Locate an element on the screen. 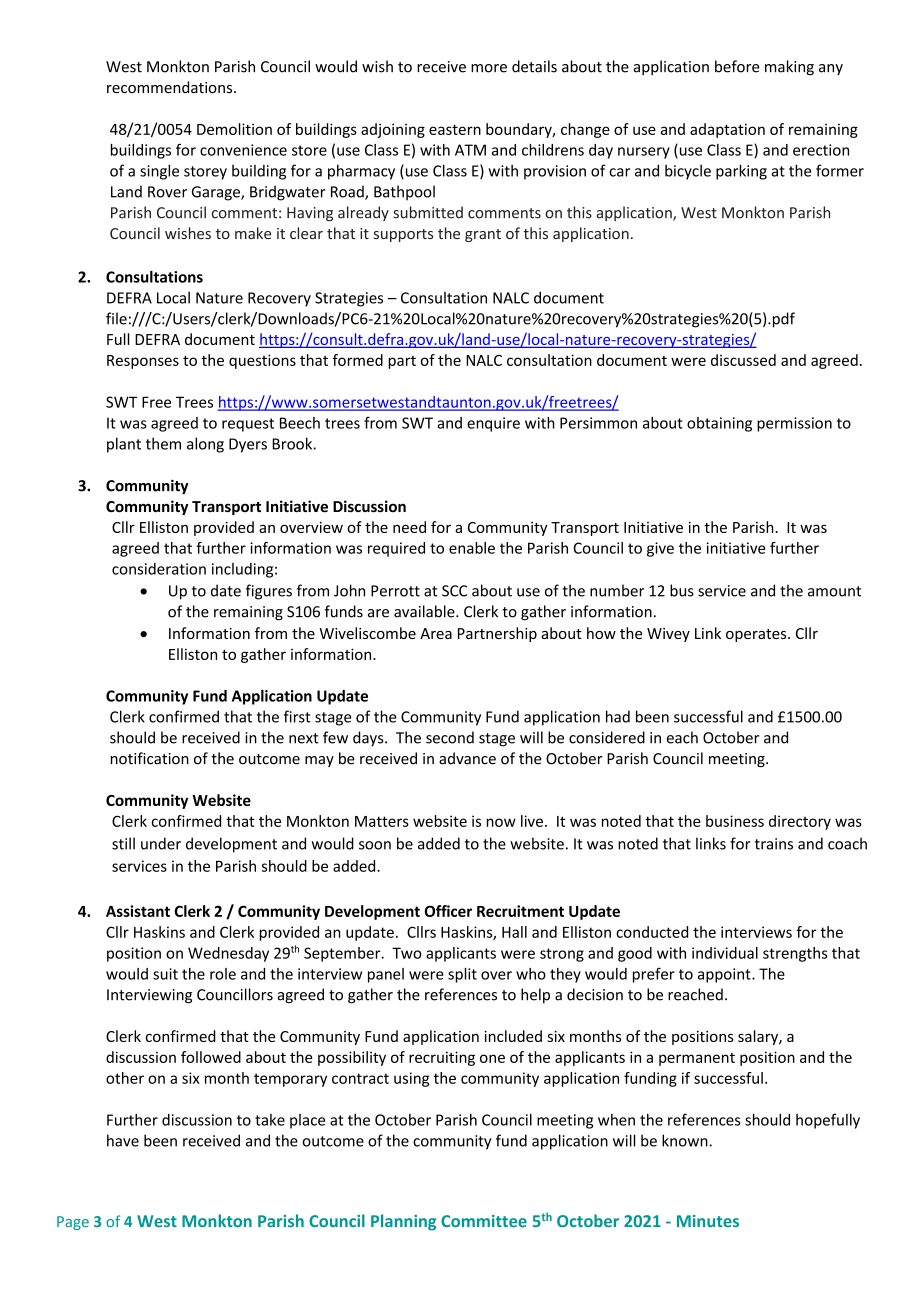  operates is located at coordinates (757, 635).
